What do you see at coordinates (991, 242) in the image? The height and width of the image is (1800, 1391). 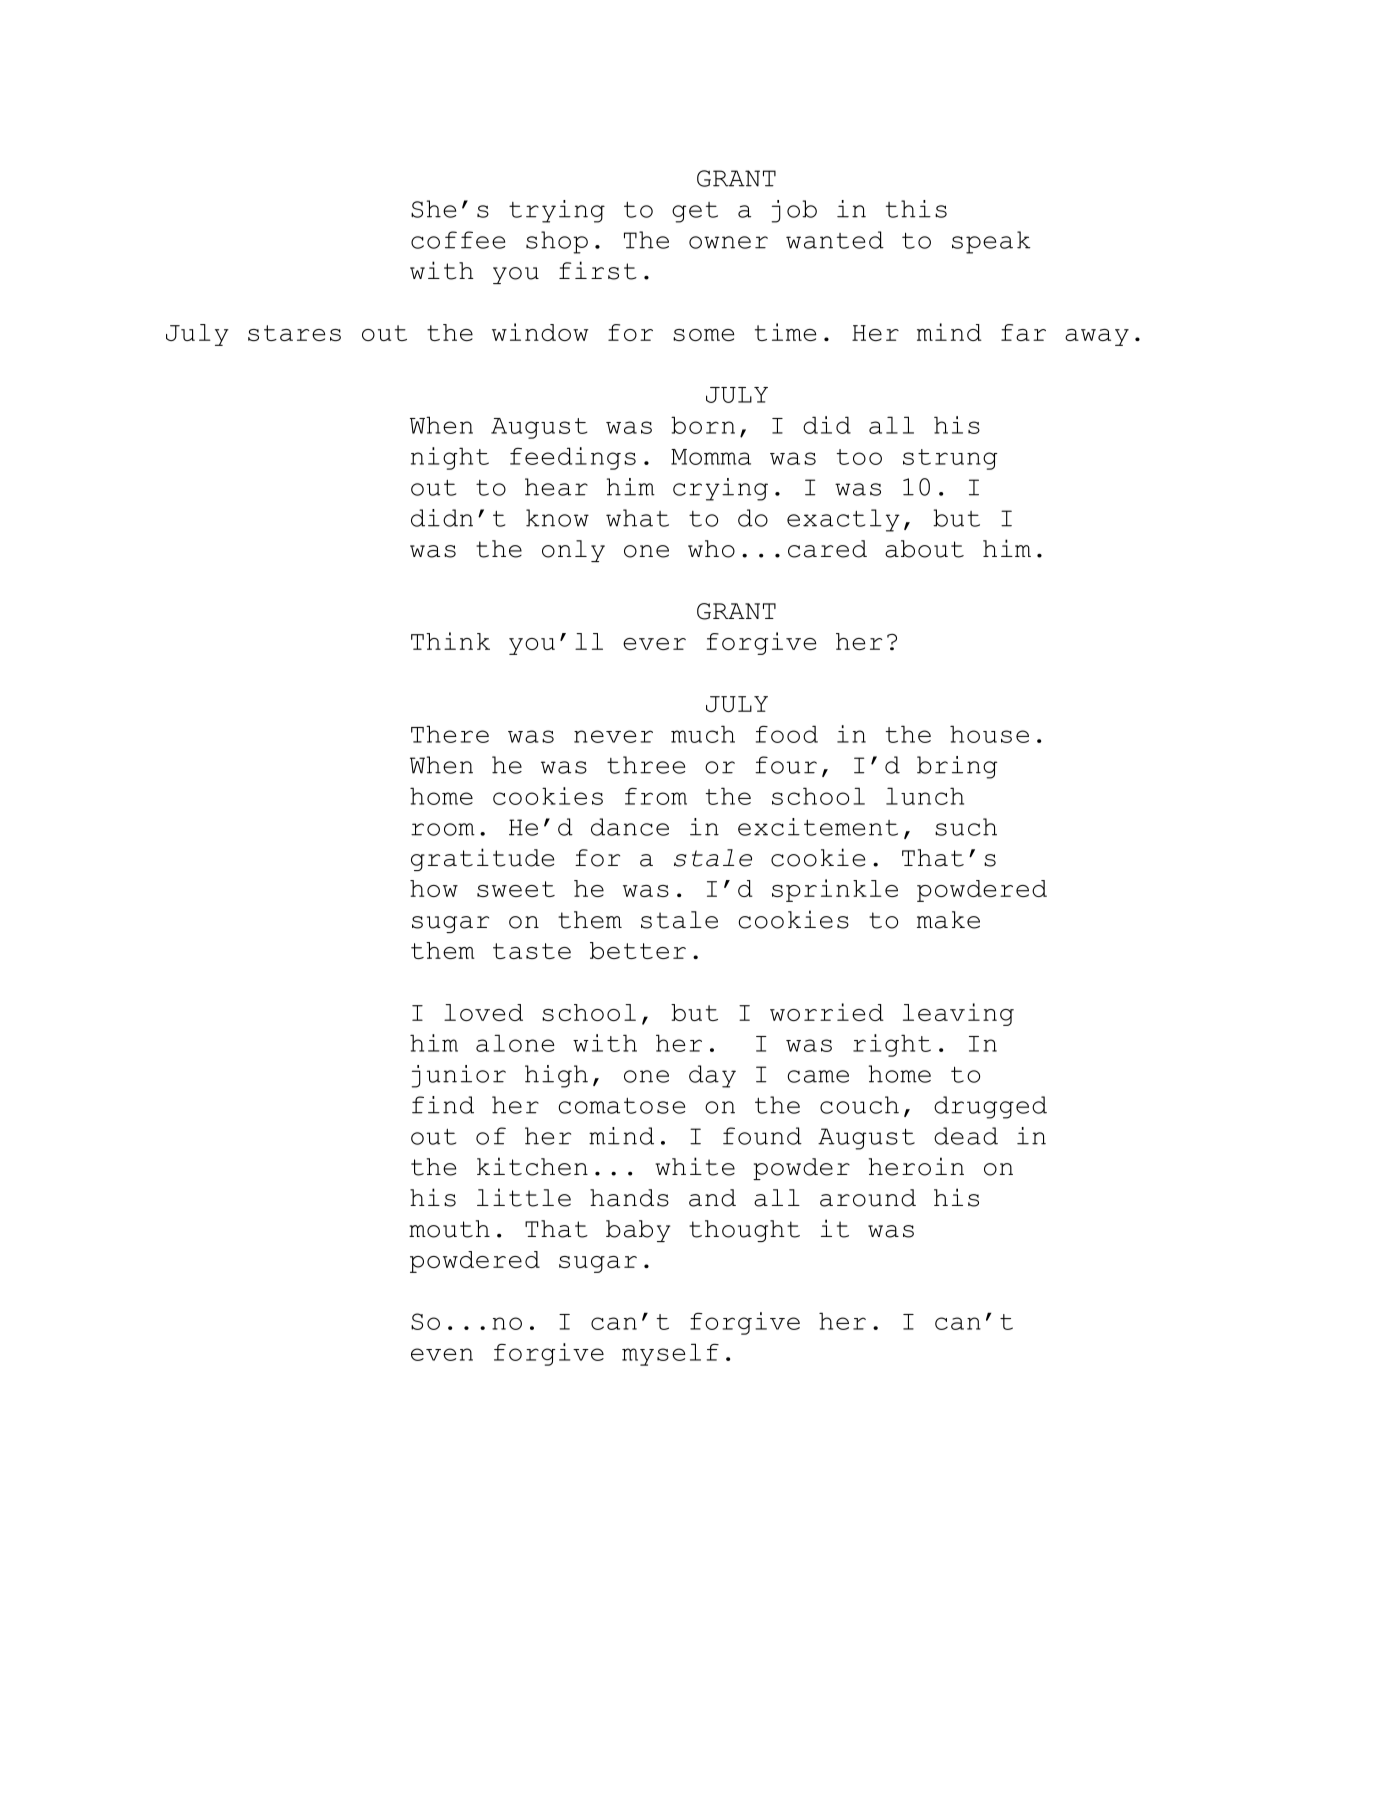 I see `speak` at bounding box center [991, 242].
